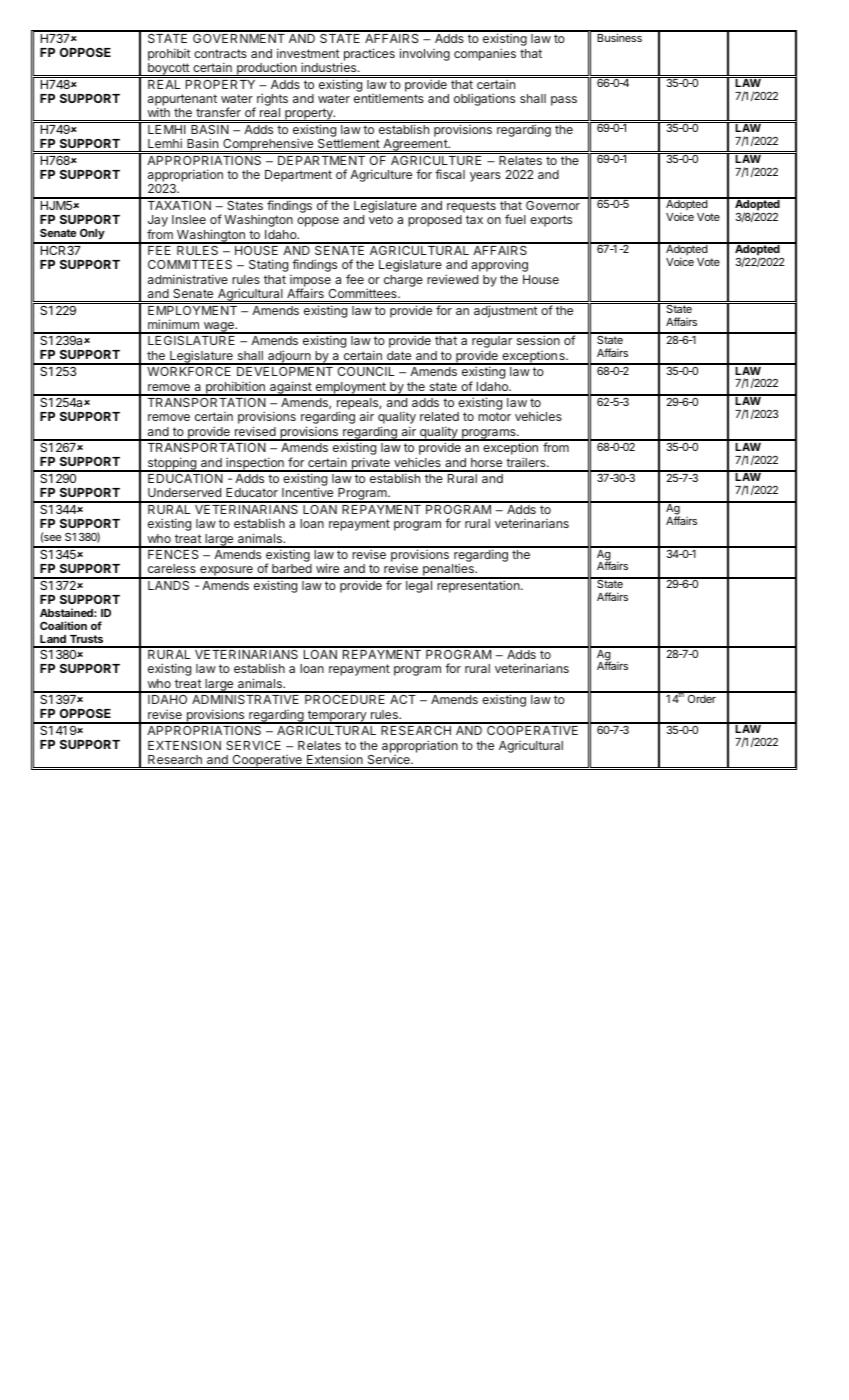 This screenshot has height=1400, width=849. Describe the element at coordinates (308, 53) in the screenshot. I see `investment` at that location.
